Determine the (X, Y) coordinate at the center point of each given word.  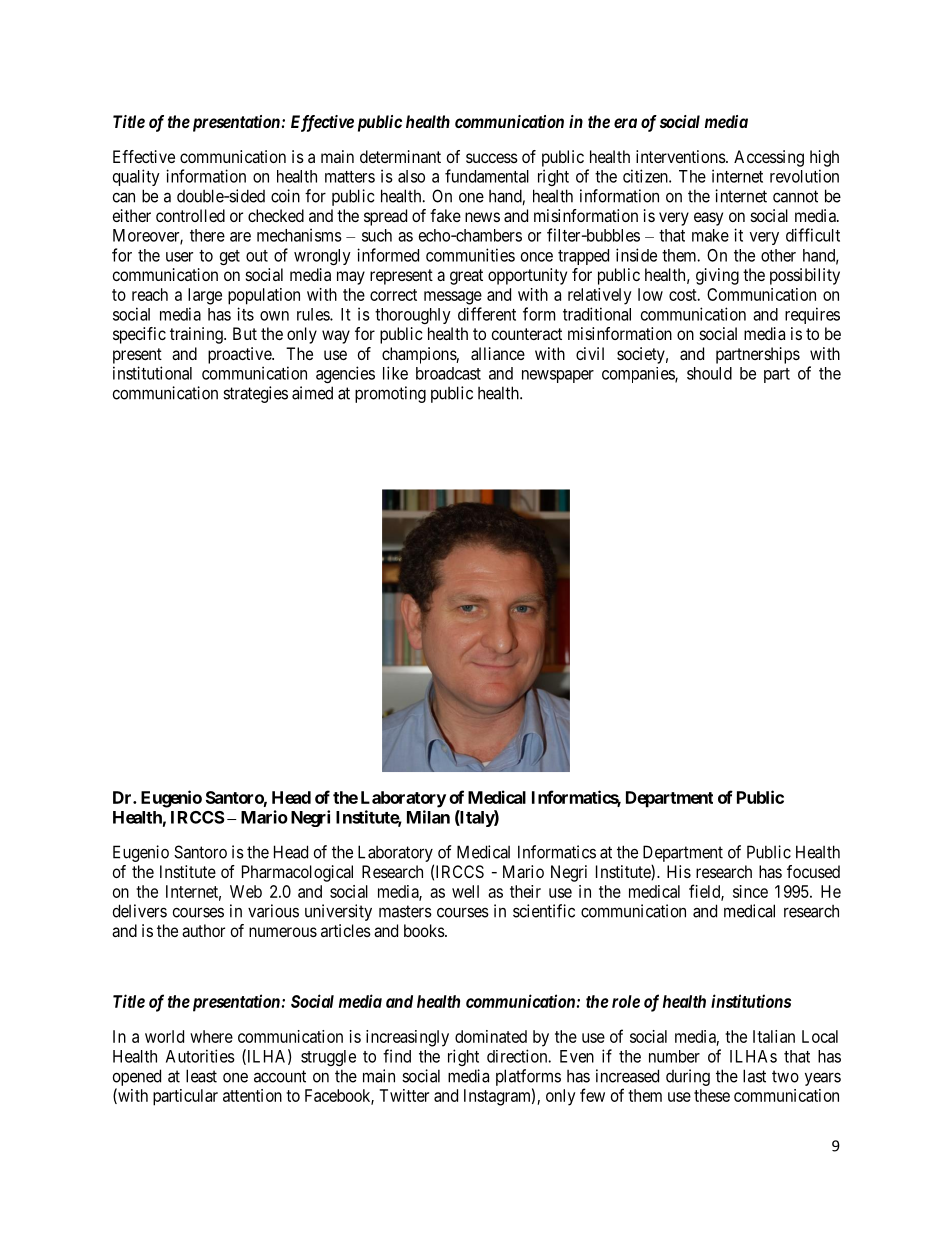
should (709, 373)
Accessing (769, 158)
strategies (255, 394)
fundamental (487, 176)
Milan (428, 817)
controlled (190, 215)
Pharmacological (297, 873)
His (679, 871)
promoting (390, 394)
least (201, 1076)
